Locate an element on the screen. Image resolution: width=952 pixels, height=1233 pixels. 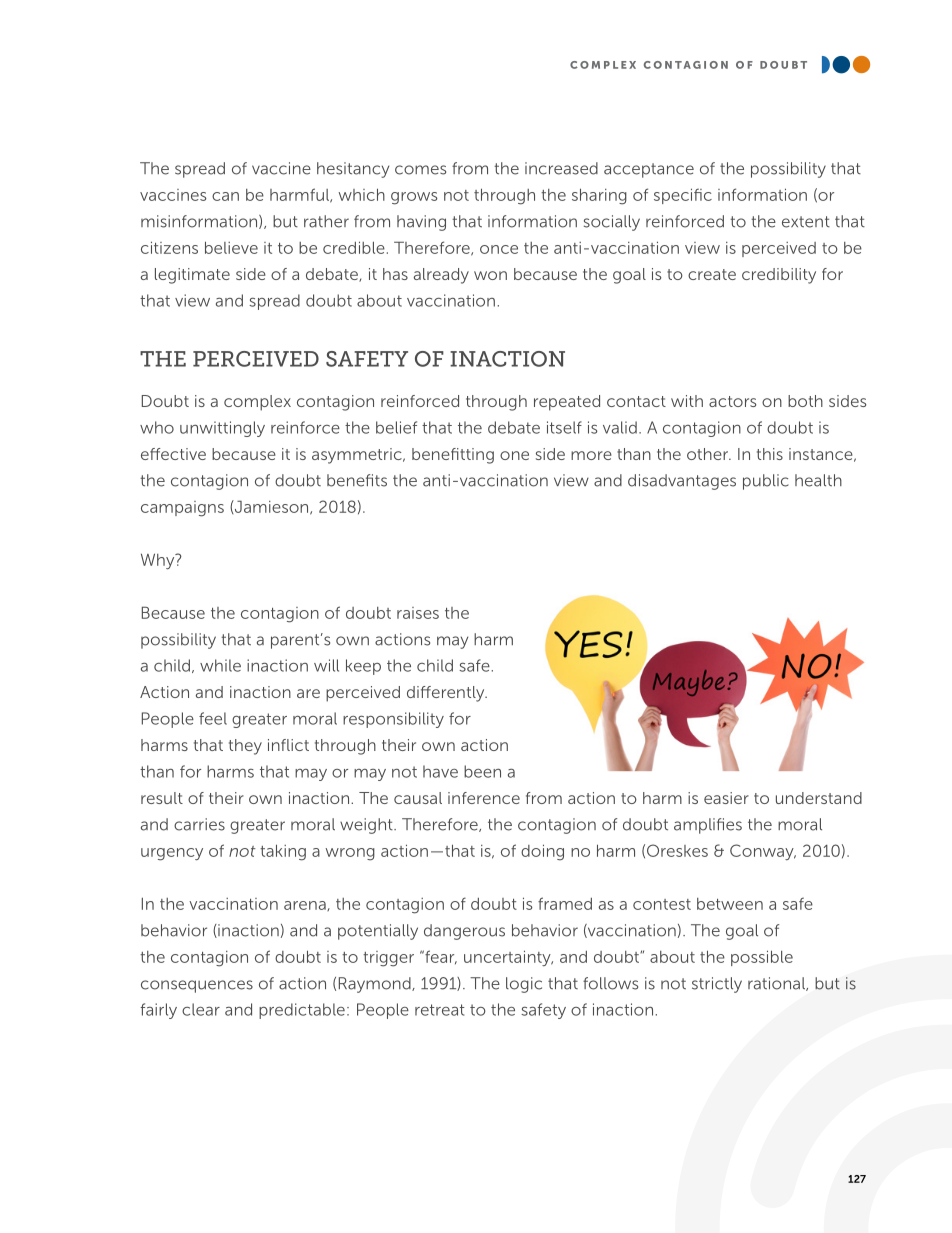
consequences is located at coordinates (197, 986).
